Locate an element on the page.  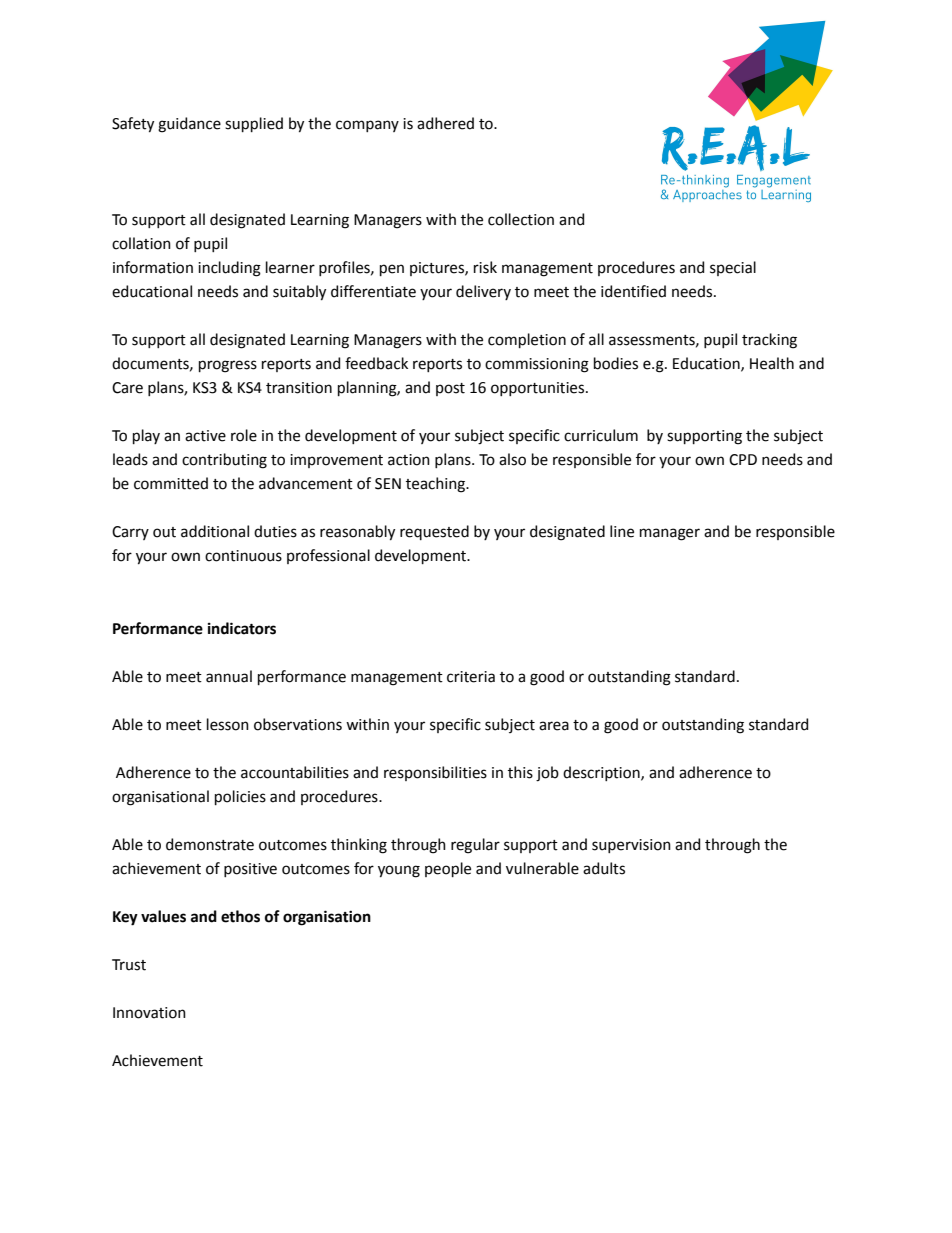
post is located at coordinates (450, 389).
